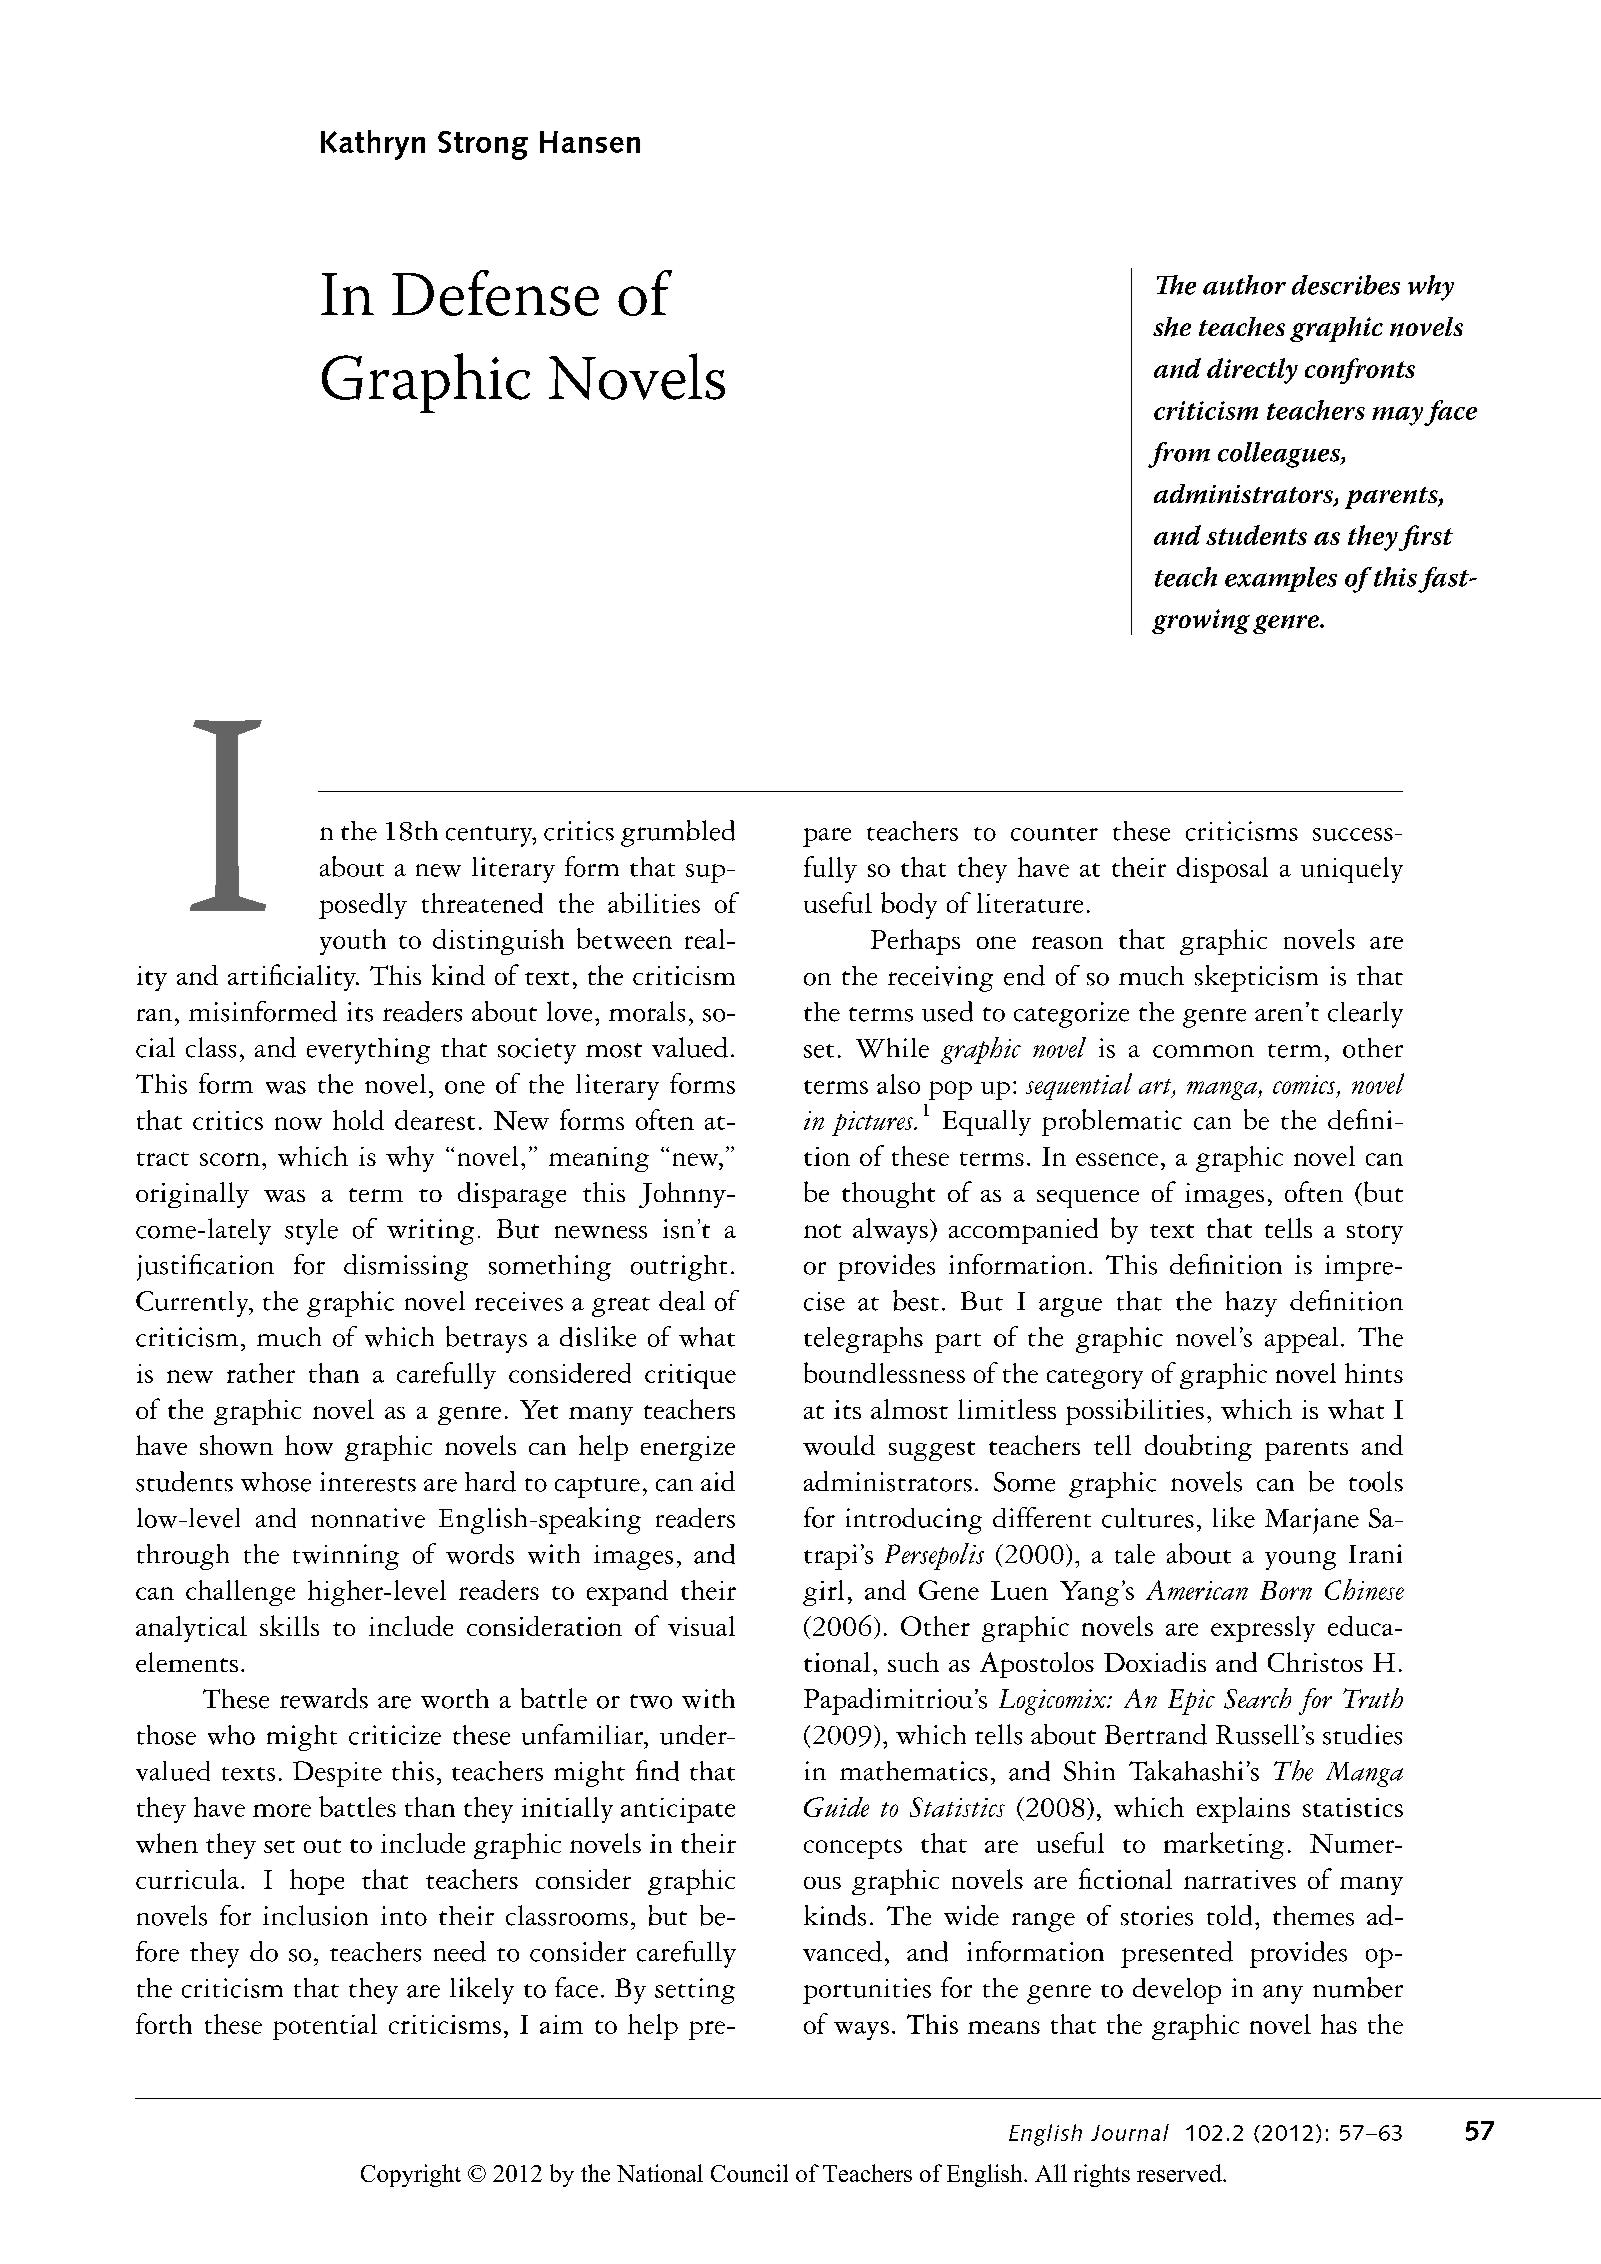 This document has height=2264, width=1601. I want to click on aid, so click(718, 1481).
